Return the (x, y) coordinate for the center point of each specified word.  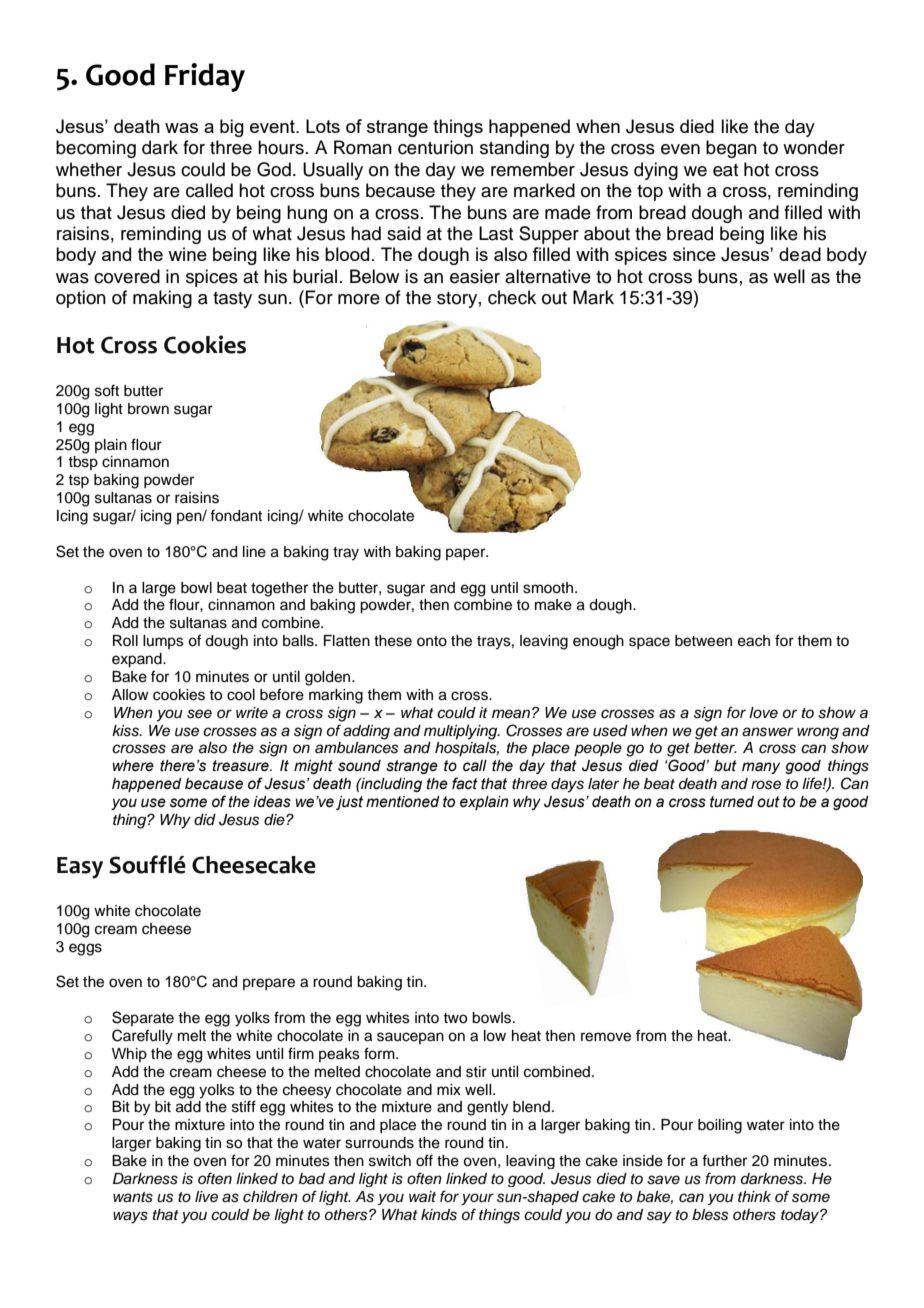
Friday (205, 77)
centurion (435, 147)
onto (432, 641)
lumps (163, 642)
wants (133, 1197)
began (731, 149)
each (754, 641)
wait (422, 1196)
